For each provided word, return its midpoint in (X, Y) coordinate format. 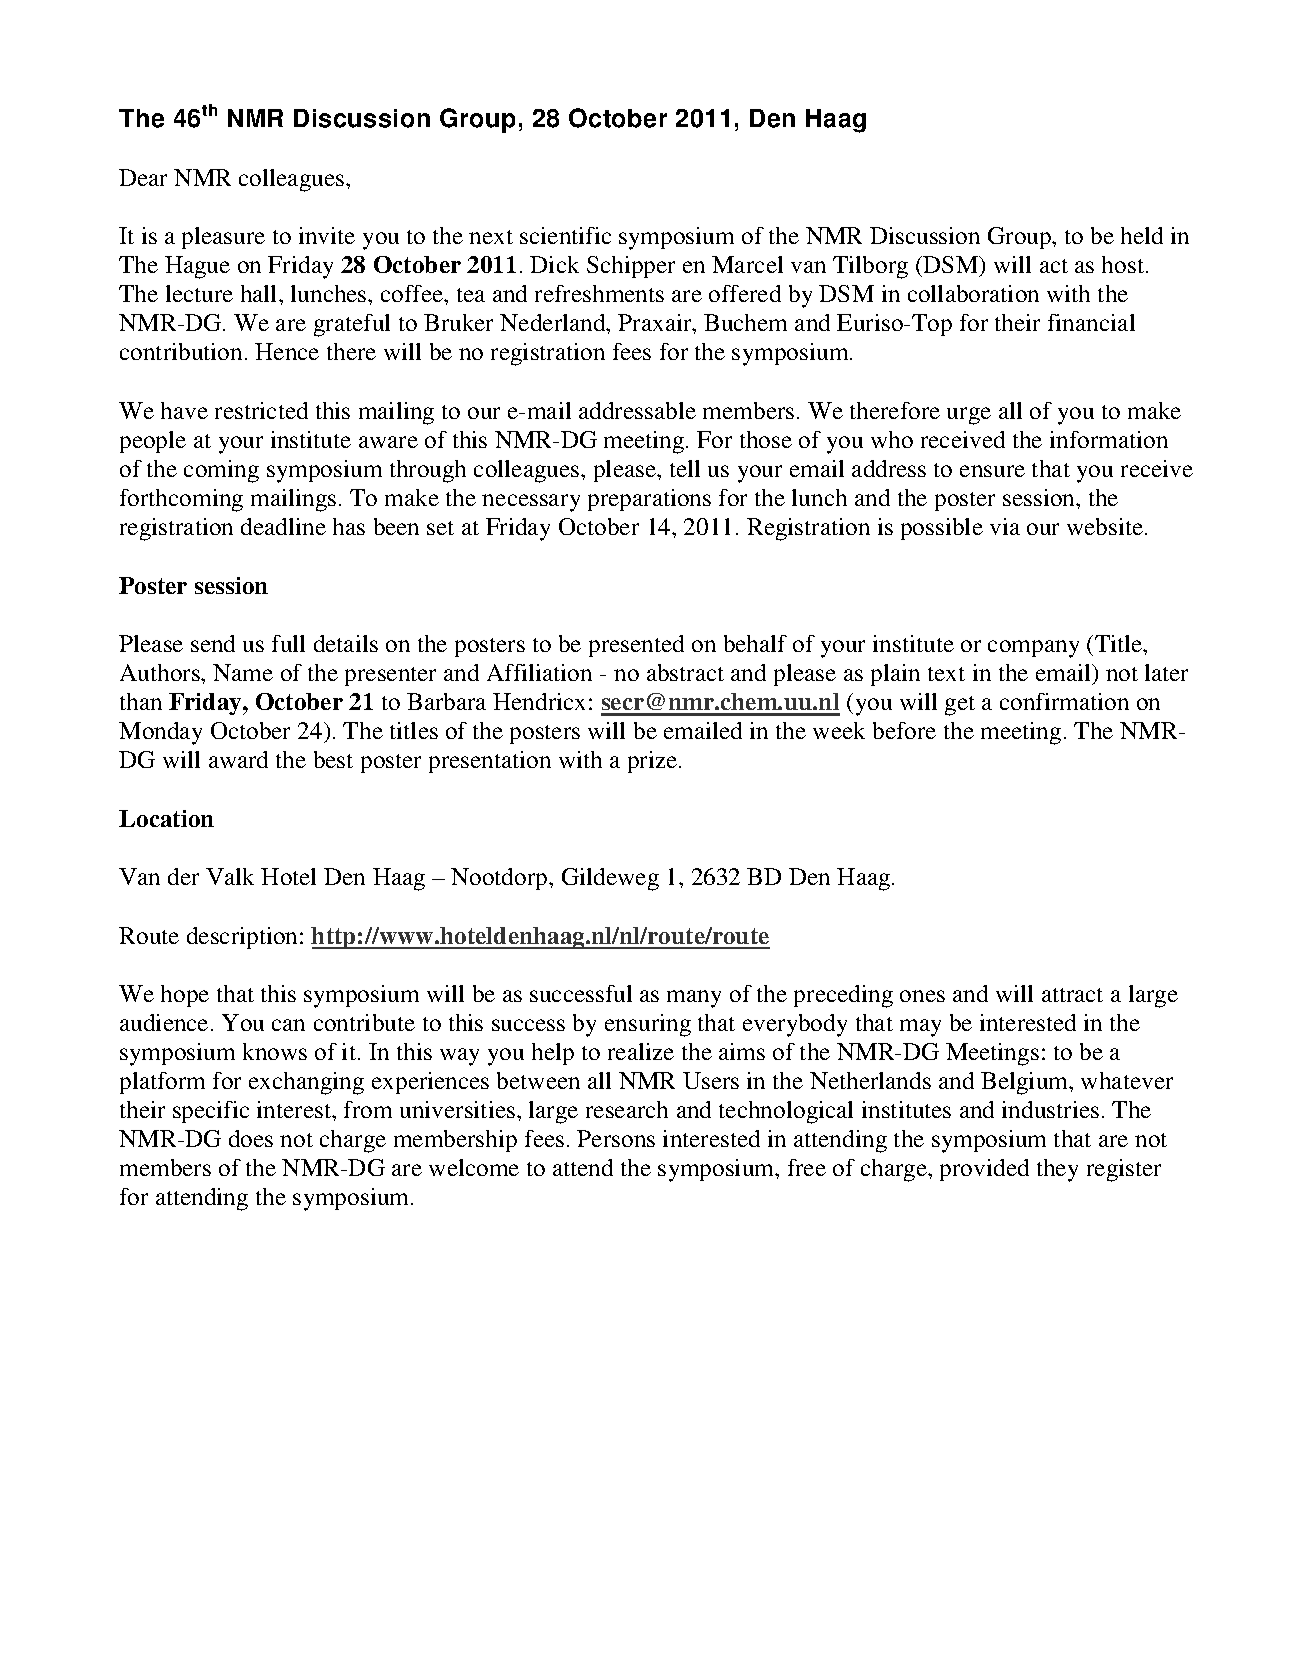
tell (685, 468)
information (1109, 439)
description (244, 938)
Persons (616, 1138)
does (251, 1138)
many (694, 999)
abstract (685, 672)
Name (243, 672)
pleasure (223, 238)
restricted (261, 410)
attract (1072, 995)
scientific (565, 235)
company (1033, 649)
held (1142, 235)
